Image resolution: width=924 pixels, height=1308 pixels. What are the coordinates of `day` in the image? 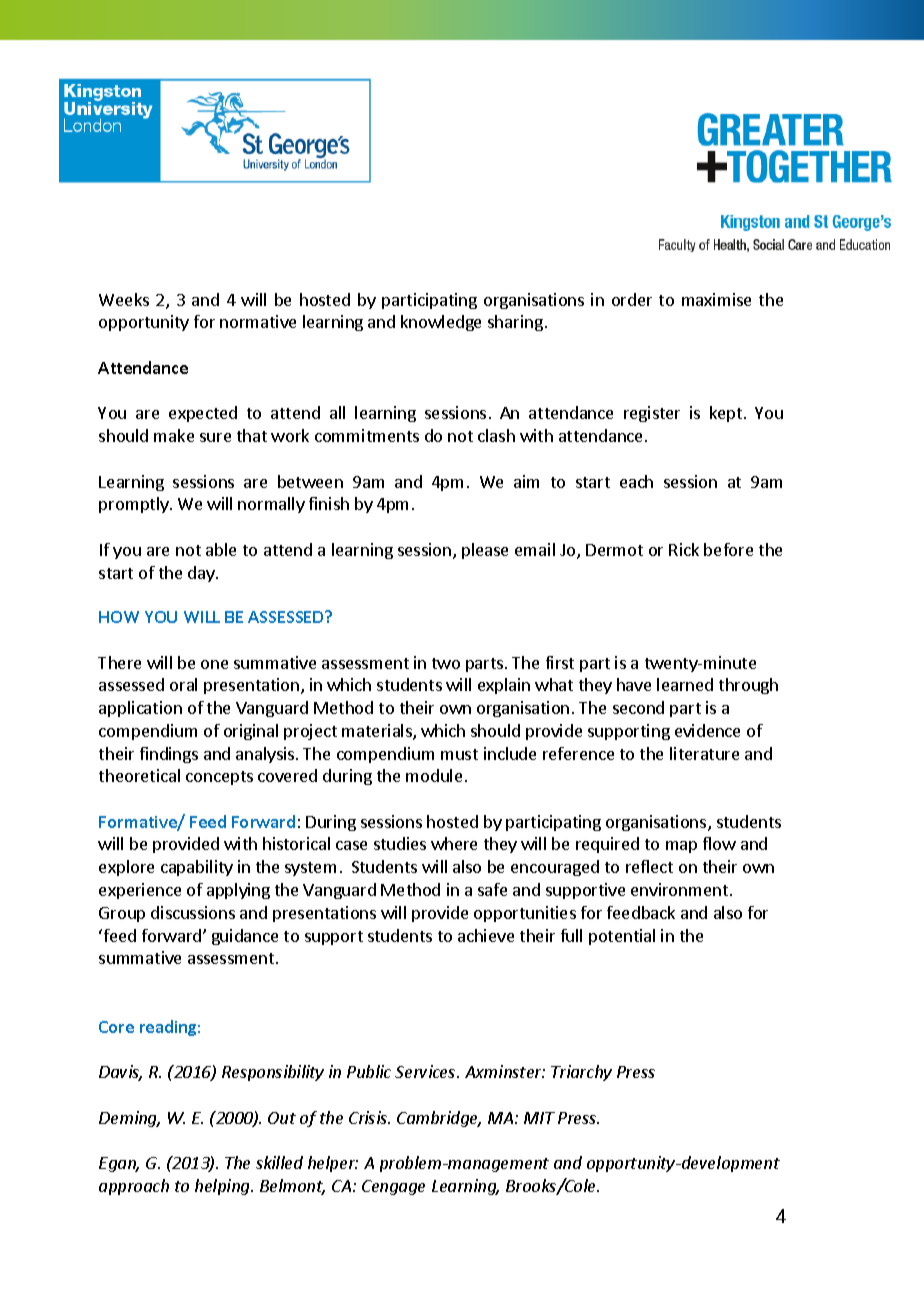 It's located at (202, 574).
